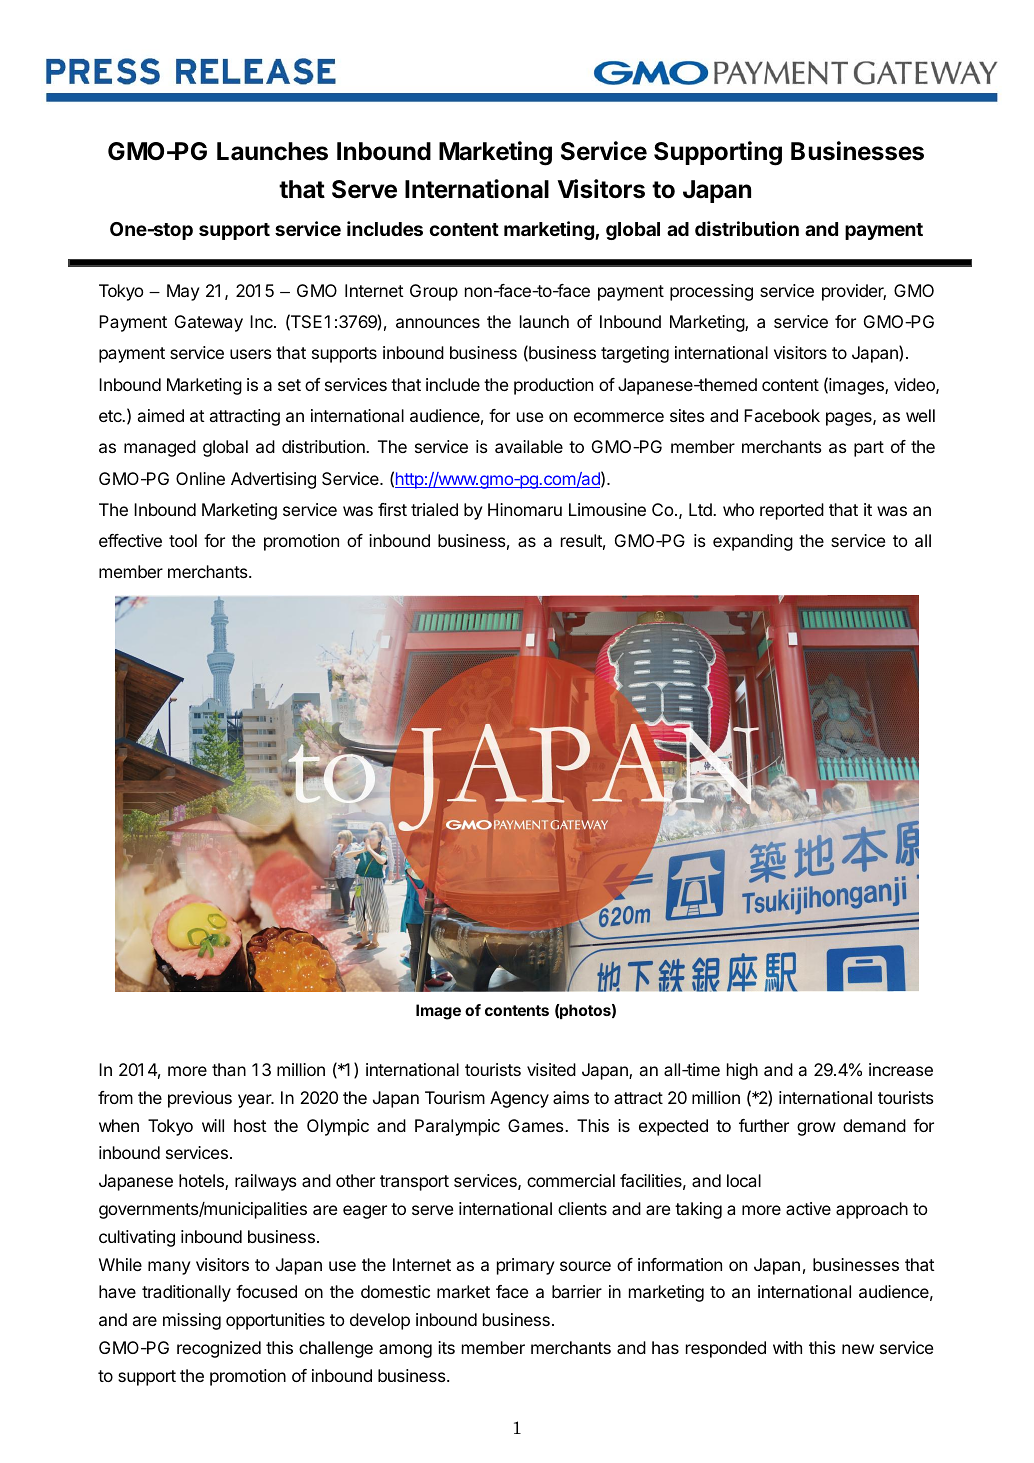 This image has height=1463, width=1034. I want to click on visited, so click(551, 1069).
